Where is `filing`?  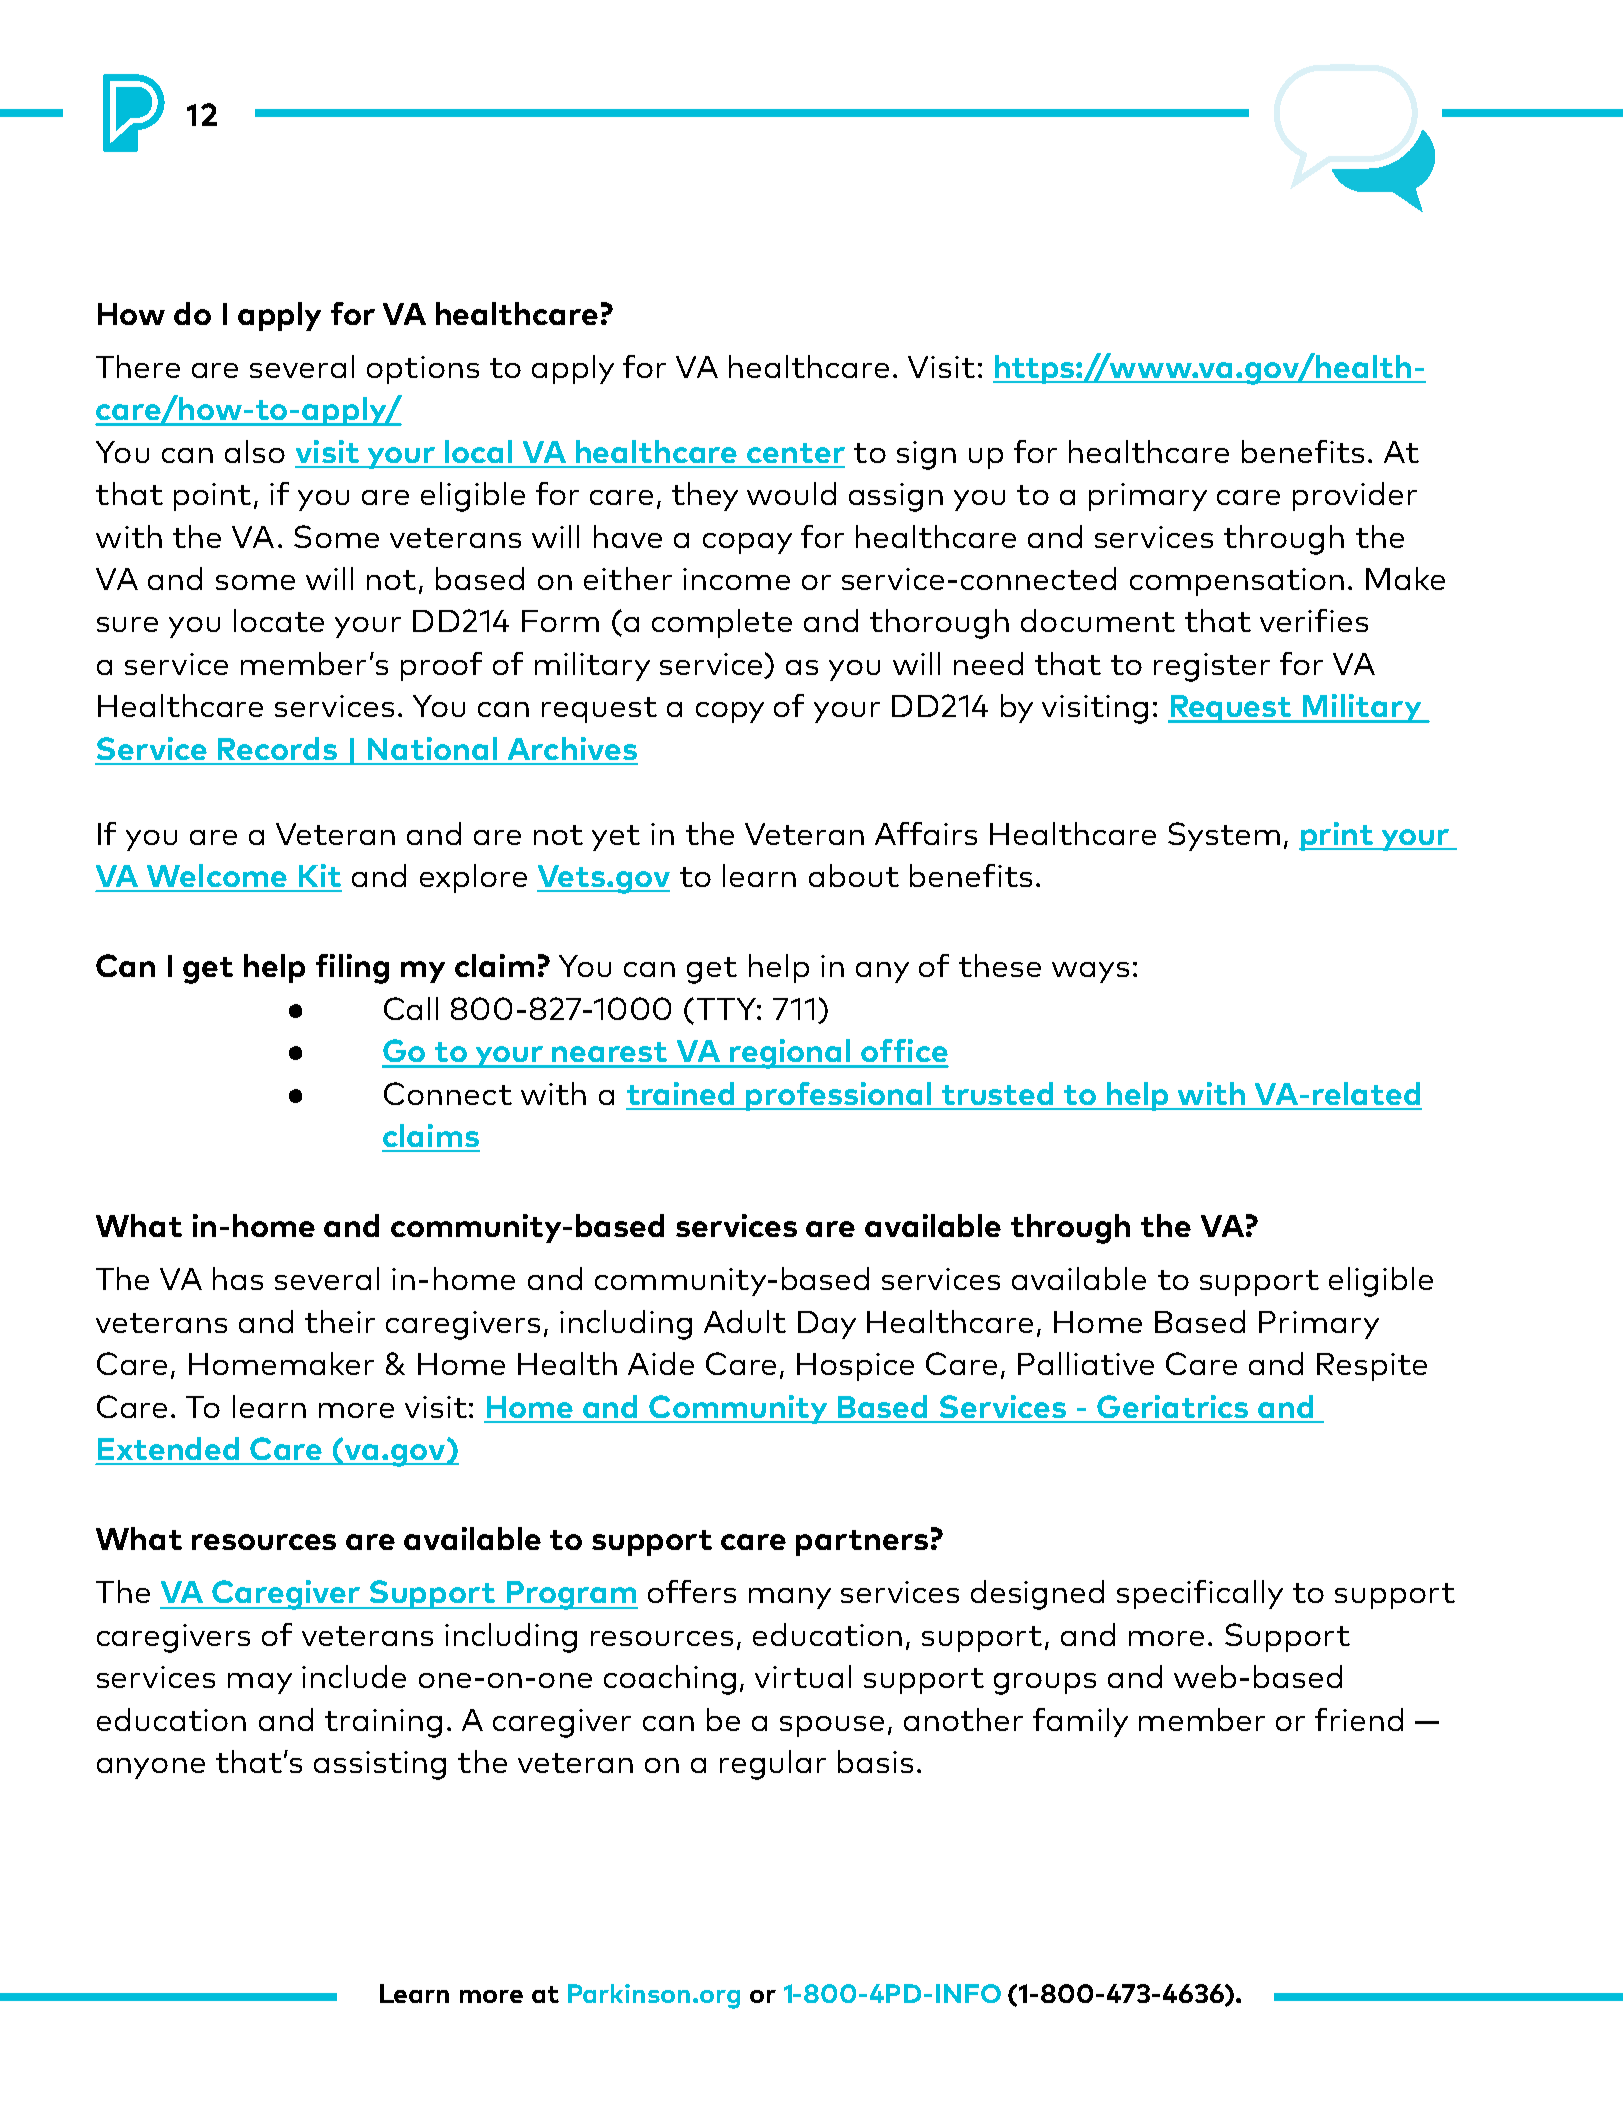 filing is located at coordinates (352, 969).
